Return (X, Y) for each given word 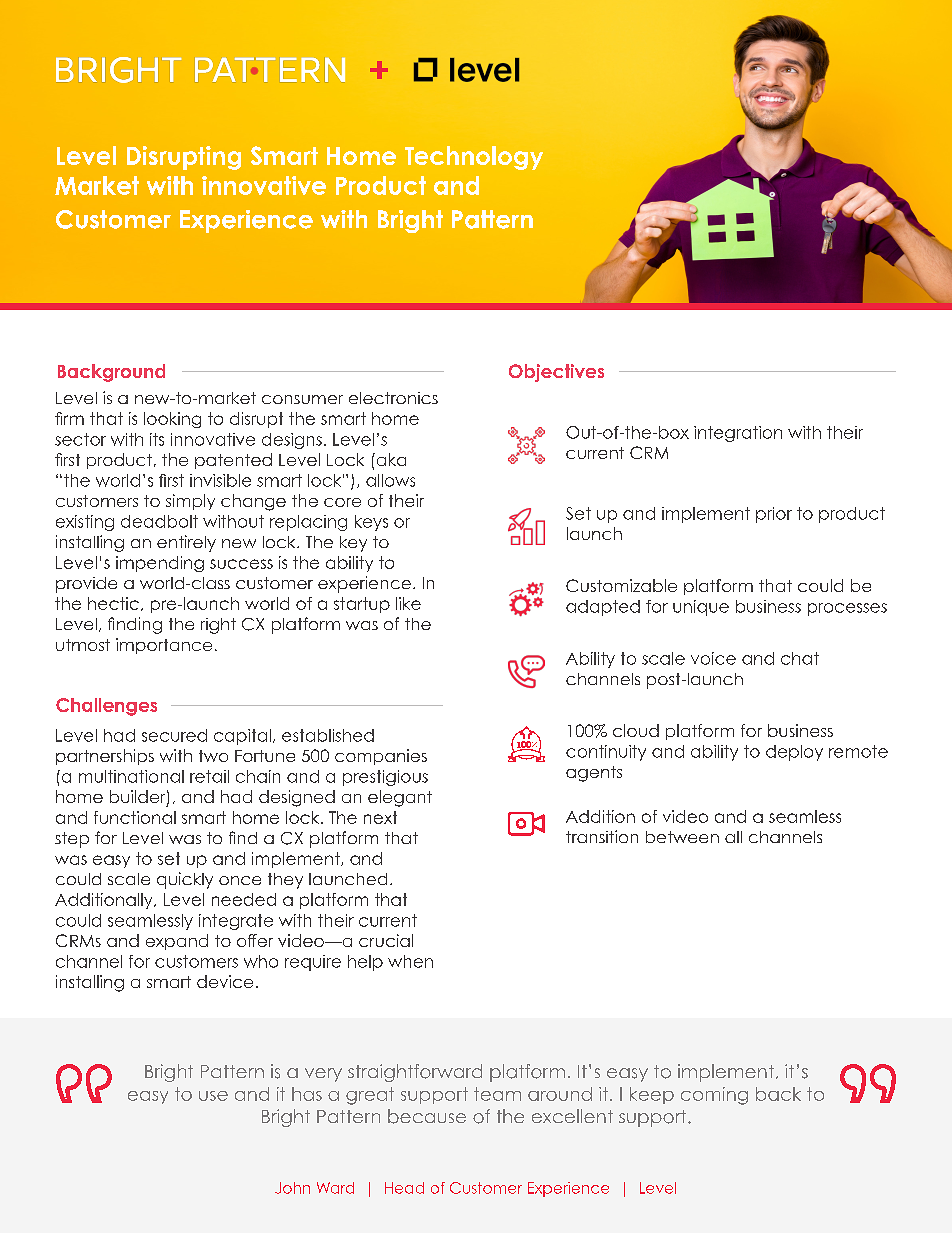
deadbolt (159, 521)
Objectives (556, 373)
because (427, 1116)
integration (738, 434)
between (682, 837)
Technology (474, 158)
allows (390, 480)
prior (774, 515)
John (292, 1188)
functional (135, 817)
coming (714, 1096)
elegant (400, 798)
